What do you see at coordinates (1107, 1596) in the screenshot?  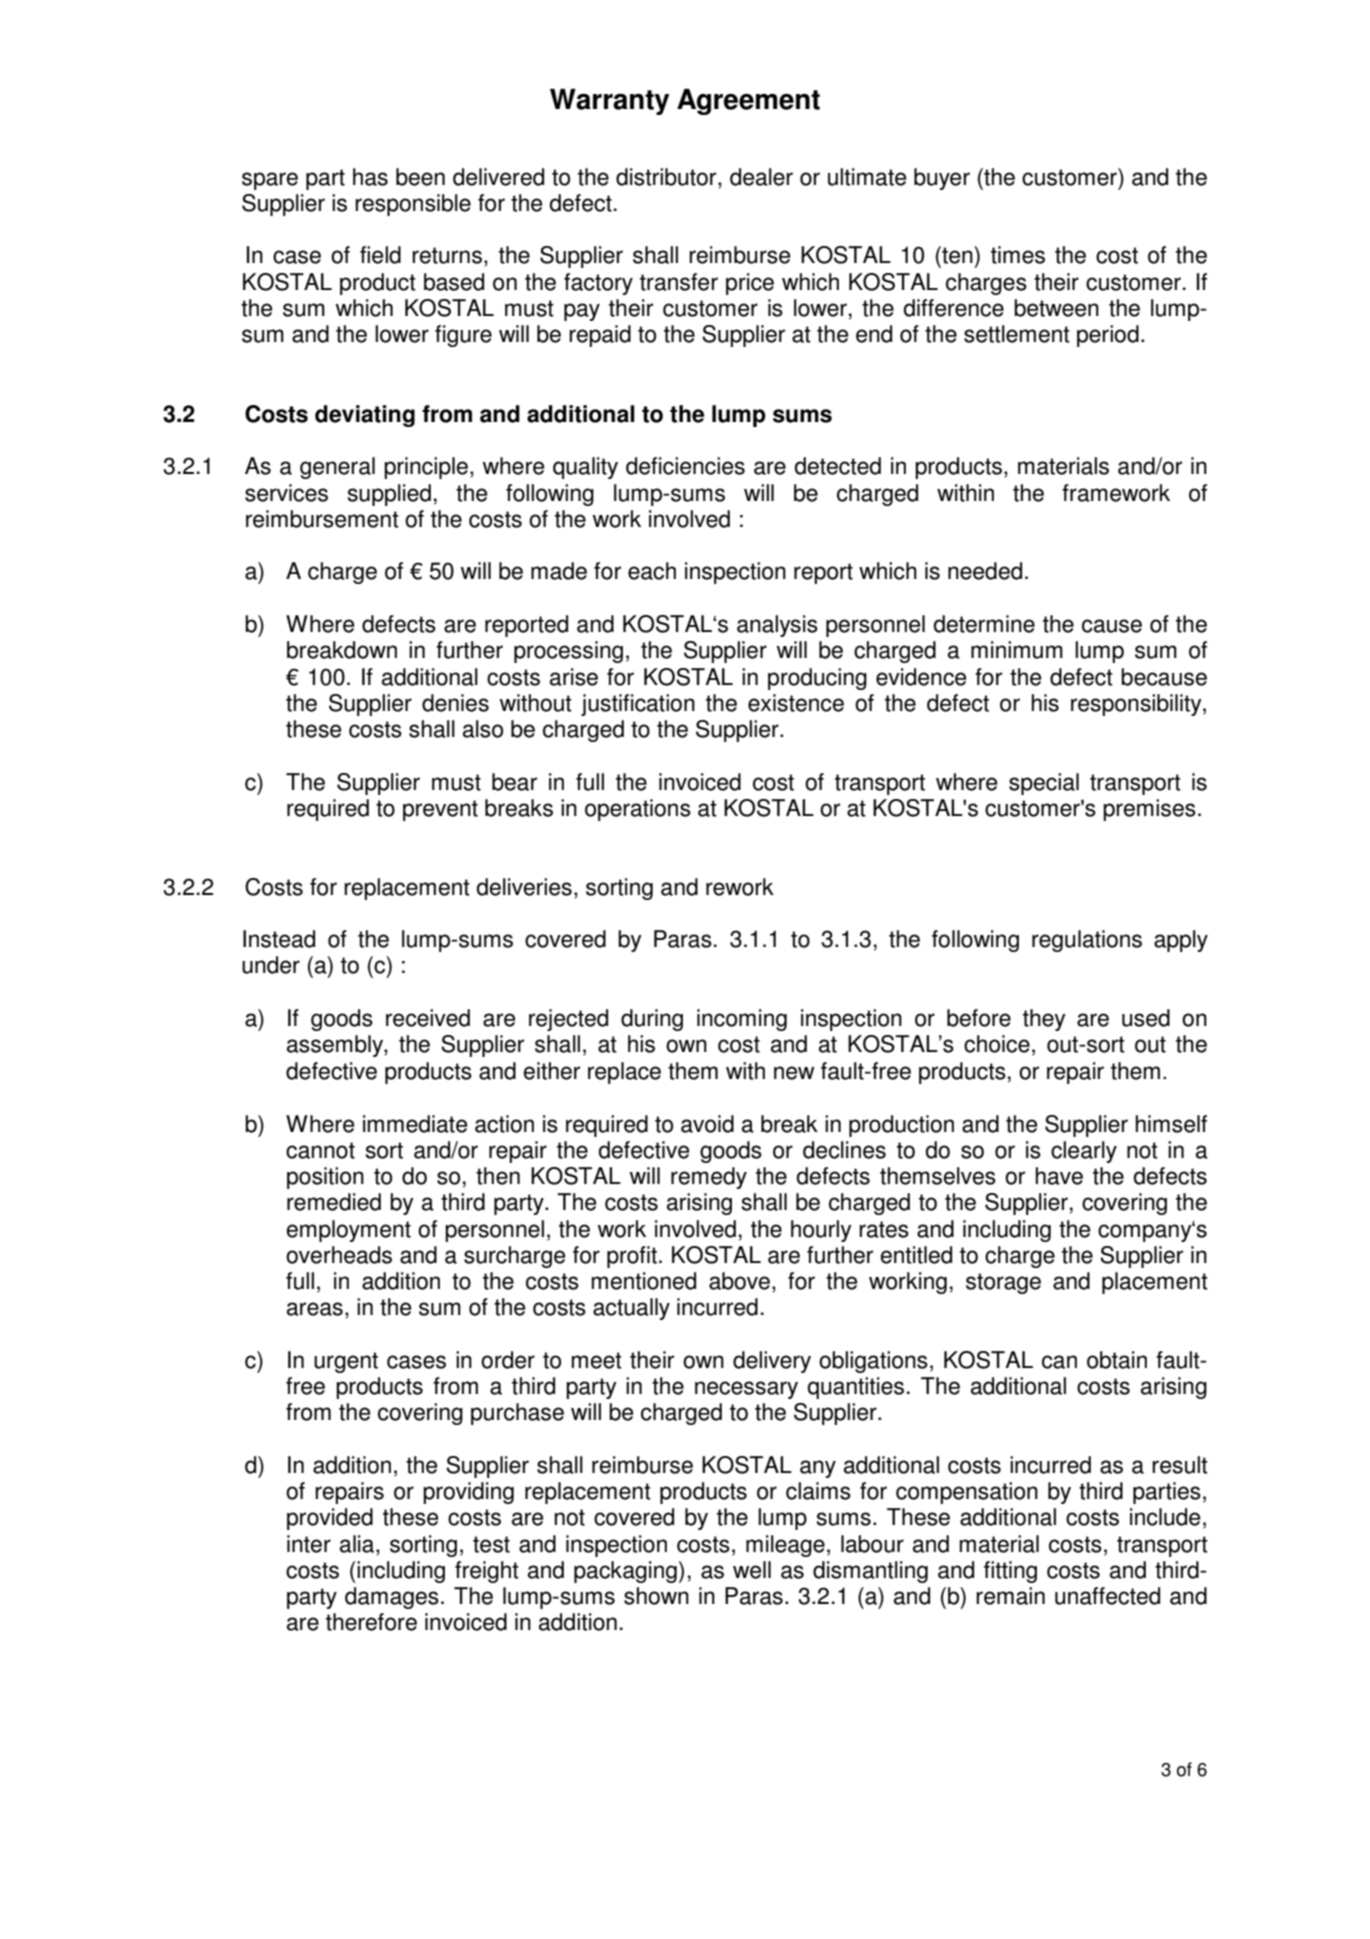 I see `unaffected` at bounding box center [1107, 1596].
